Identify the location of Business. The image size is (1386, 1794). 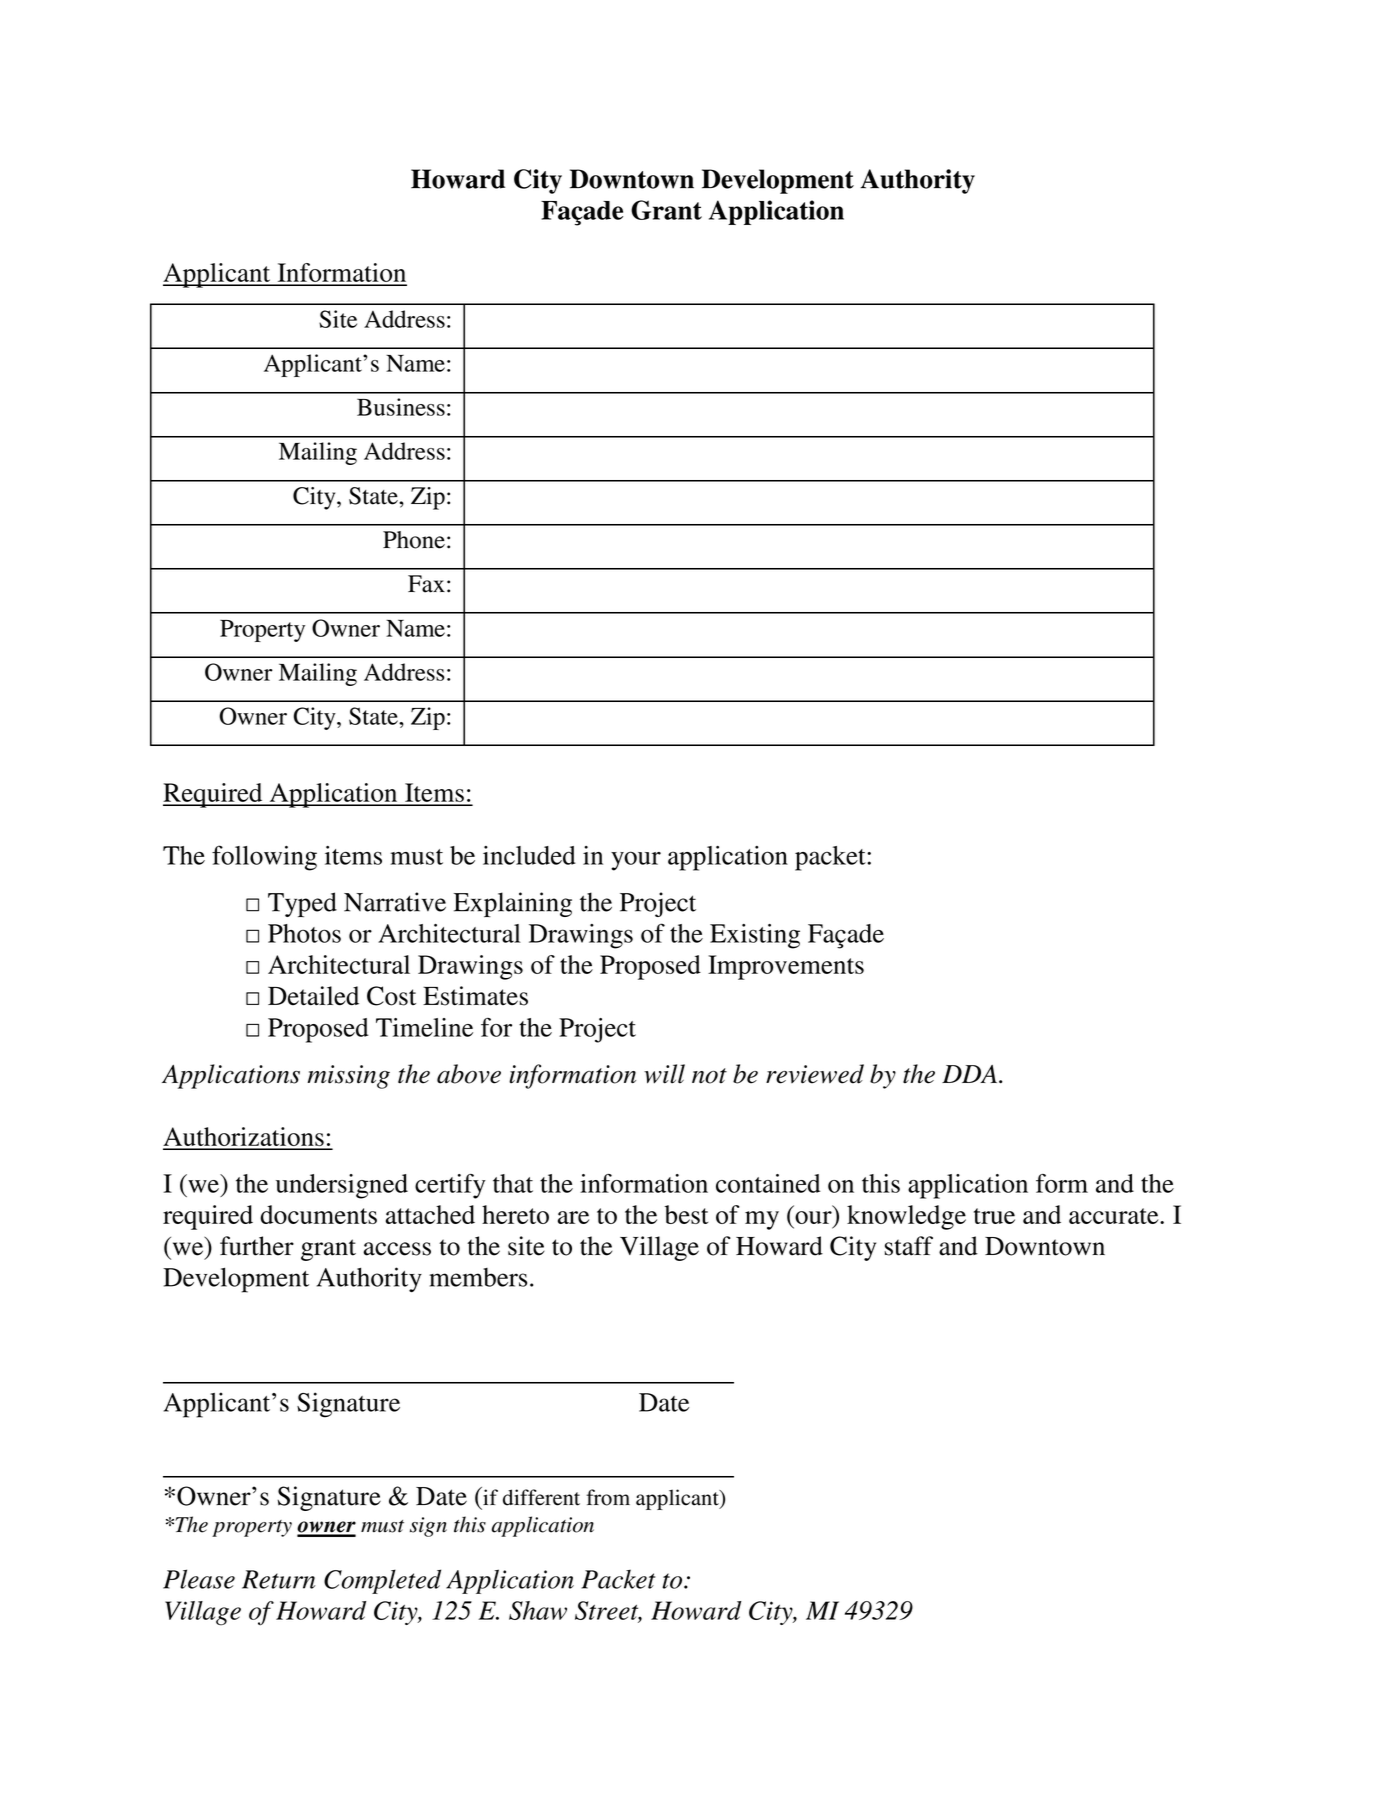
(401, 407).
